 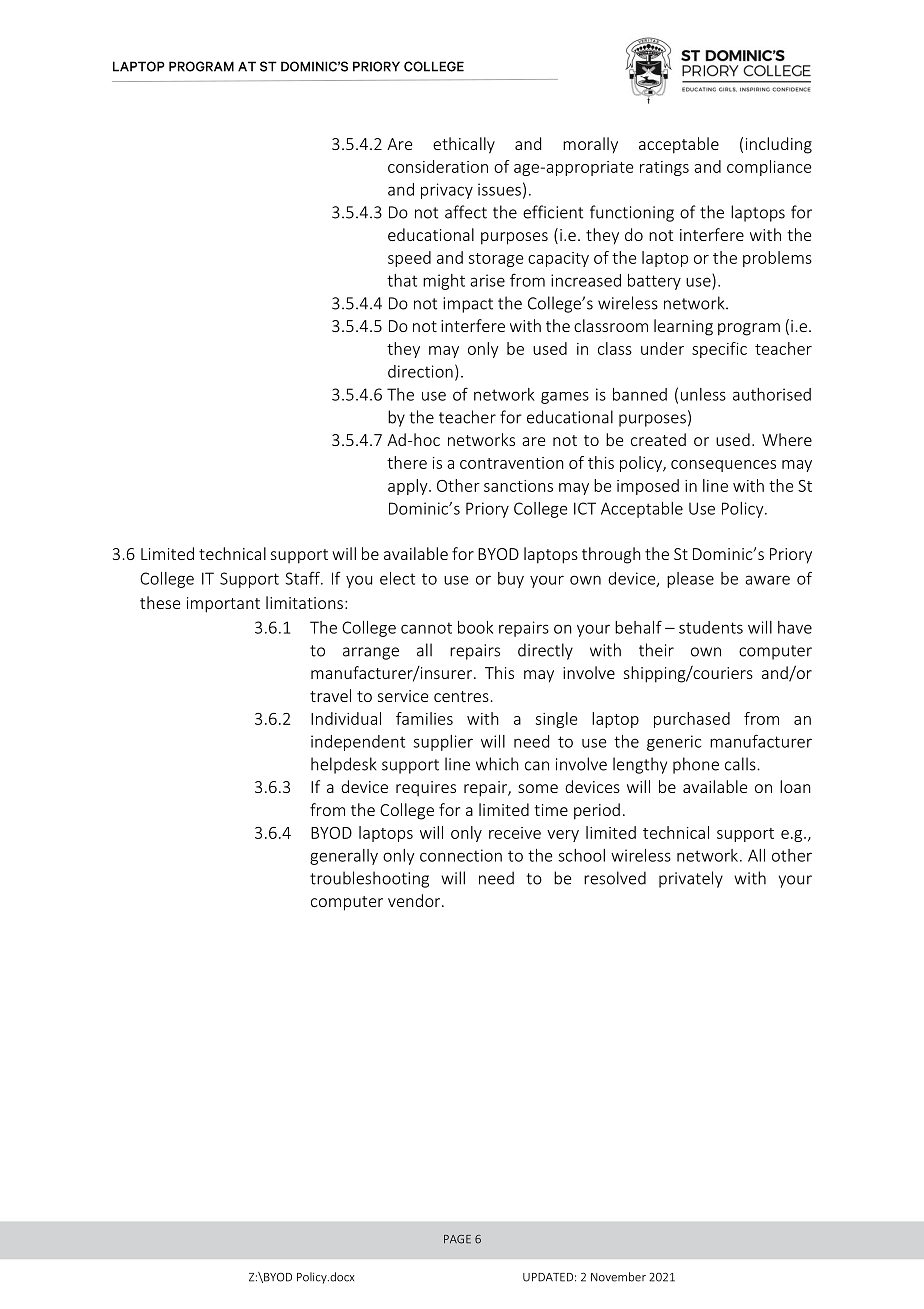 What do you see at coordinates (457, 1239) in the document?
I see `PAGE` at bounding box center [457, 1239].
